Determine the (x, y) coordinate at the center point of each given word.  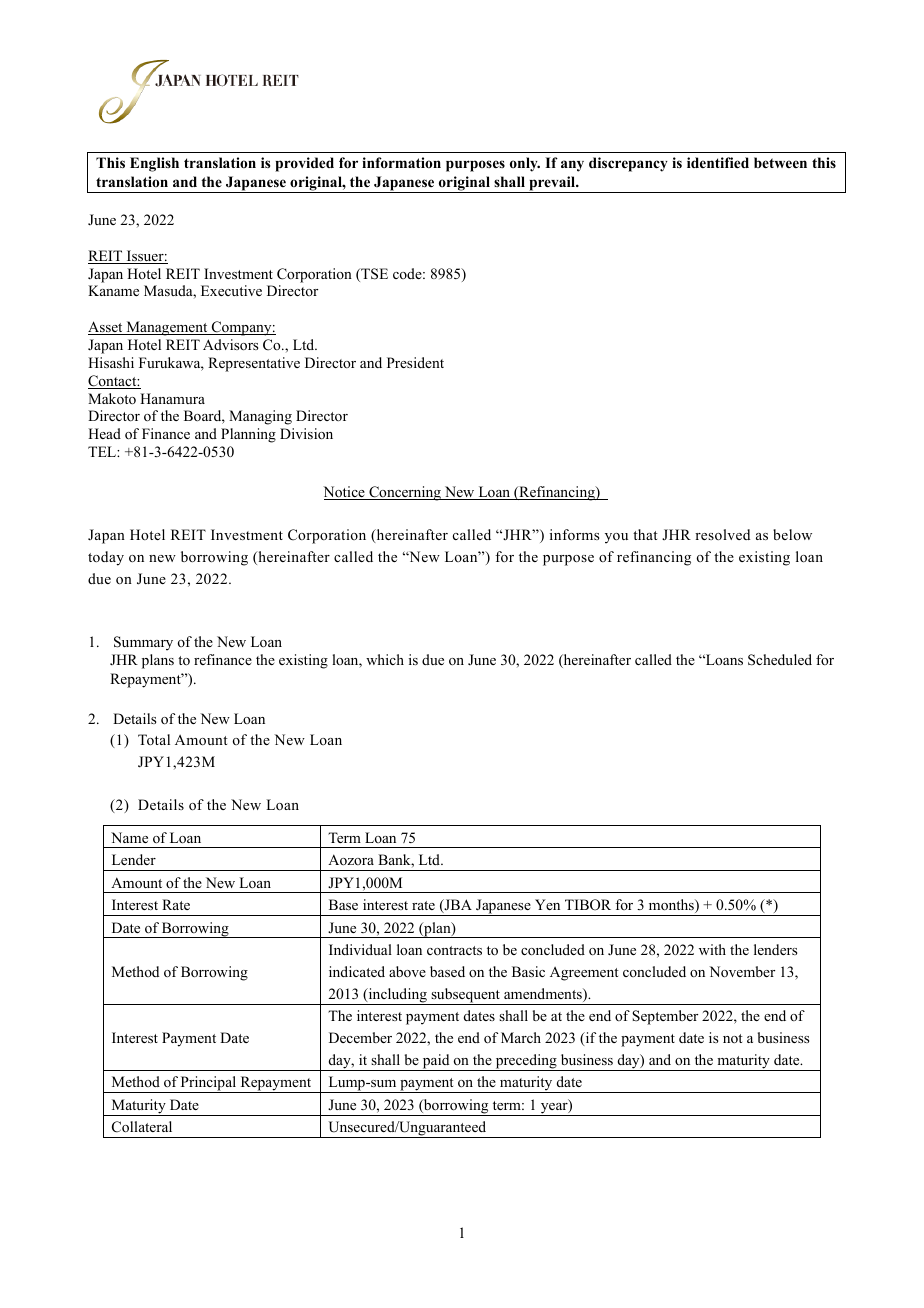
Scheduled (780, 660)
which (385, 659)
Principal (209, 1084)
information (401, 162)
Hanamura (172, 398)
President (415, 362)
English (154, 164)
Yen (547, 904)
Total (154, 739)
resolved (722, 534)
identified (718, 162)
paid (436, 1062)
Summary (143, 643)
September (665, 1017)
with (712, 949)
